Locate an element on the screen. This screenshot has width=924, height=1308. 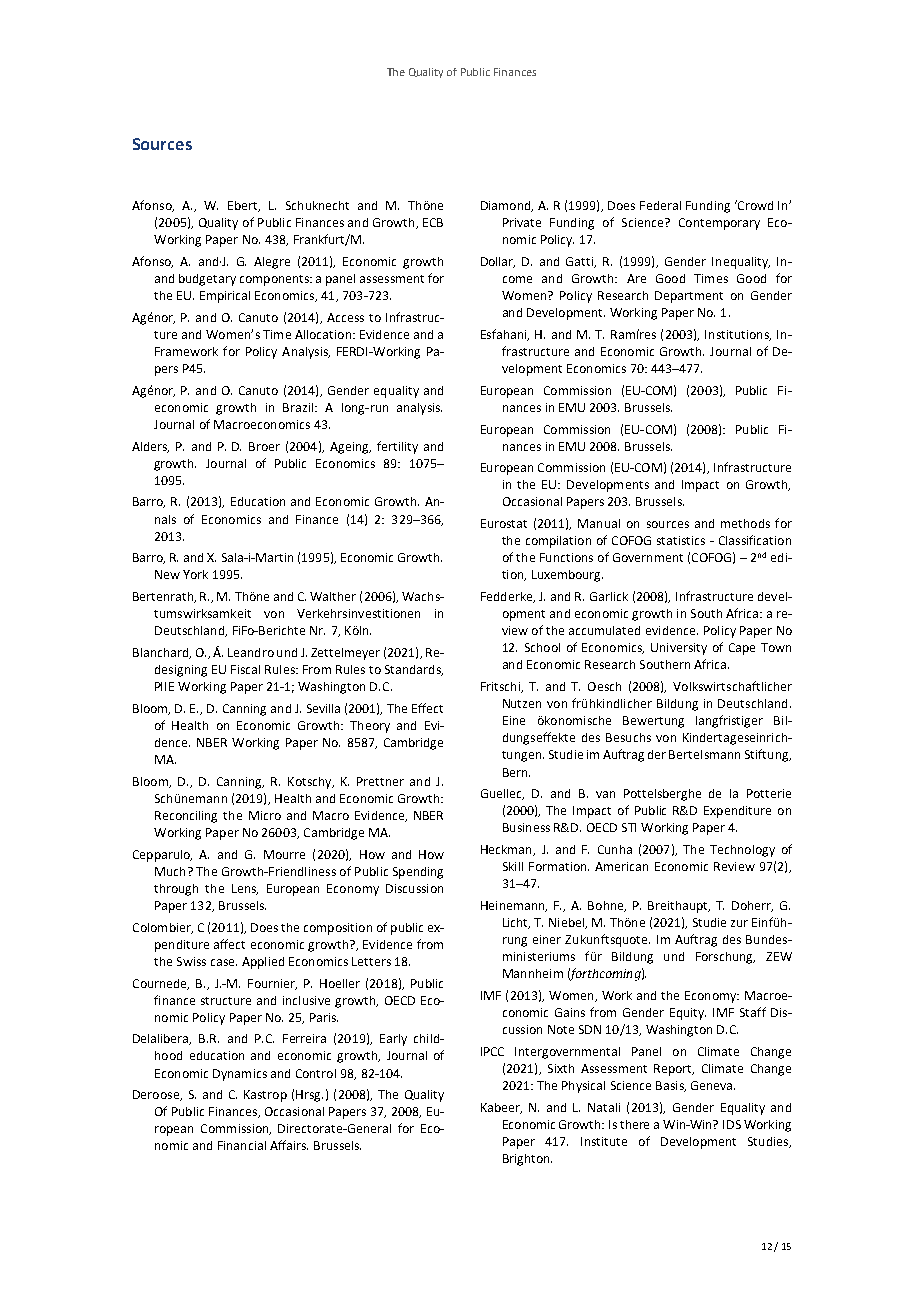
Contemporary is located at coordinates (719, 224).
